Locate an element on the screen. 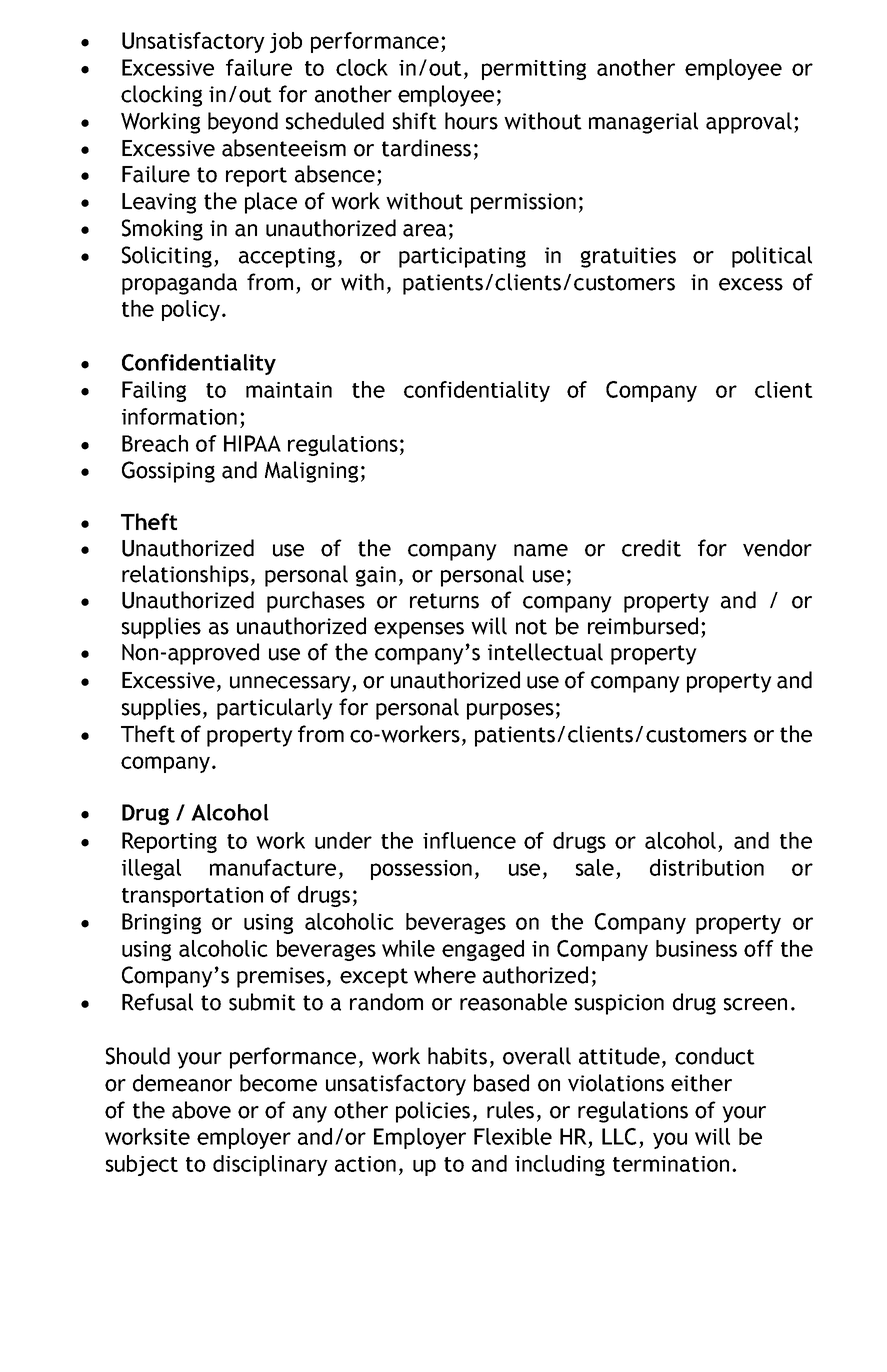  beyond is located at coordinates (243, 123).
